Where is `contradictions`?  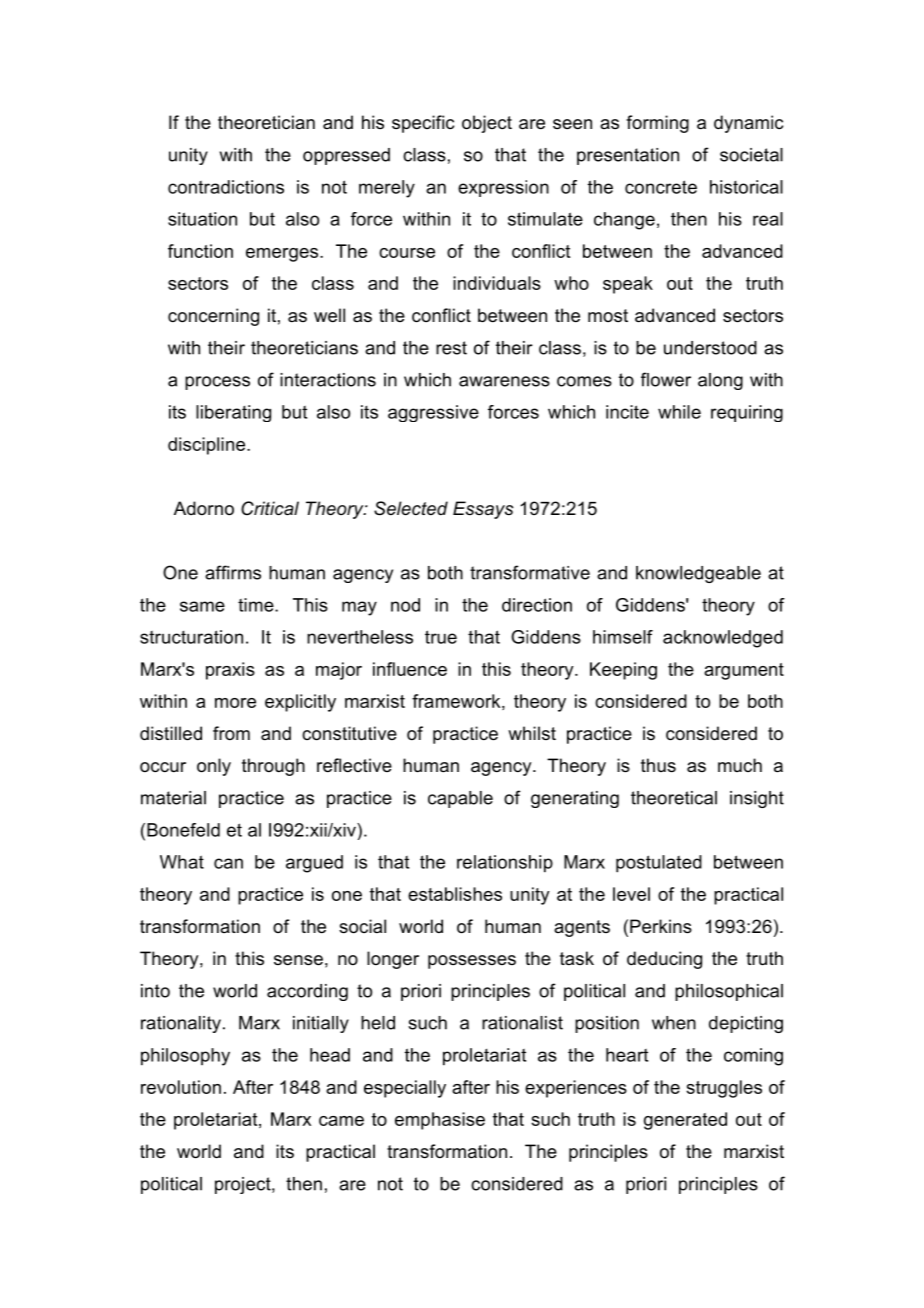 contradictions is located at coordinates (226, 187).
